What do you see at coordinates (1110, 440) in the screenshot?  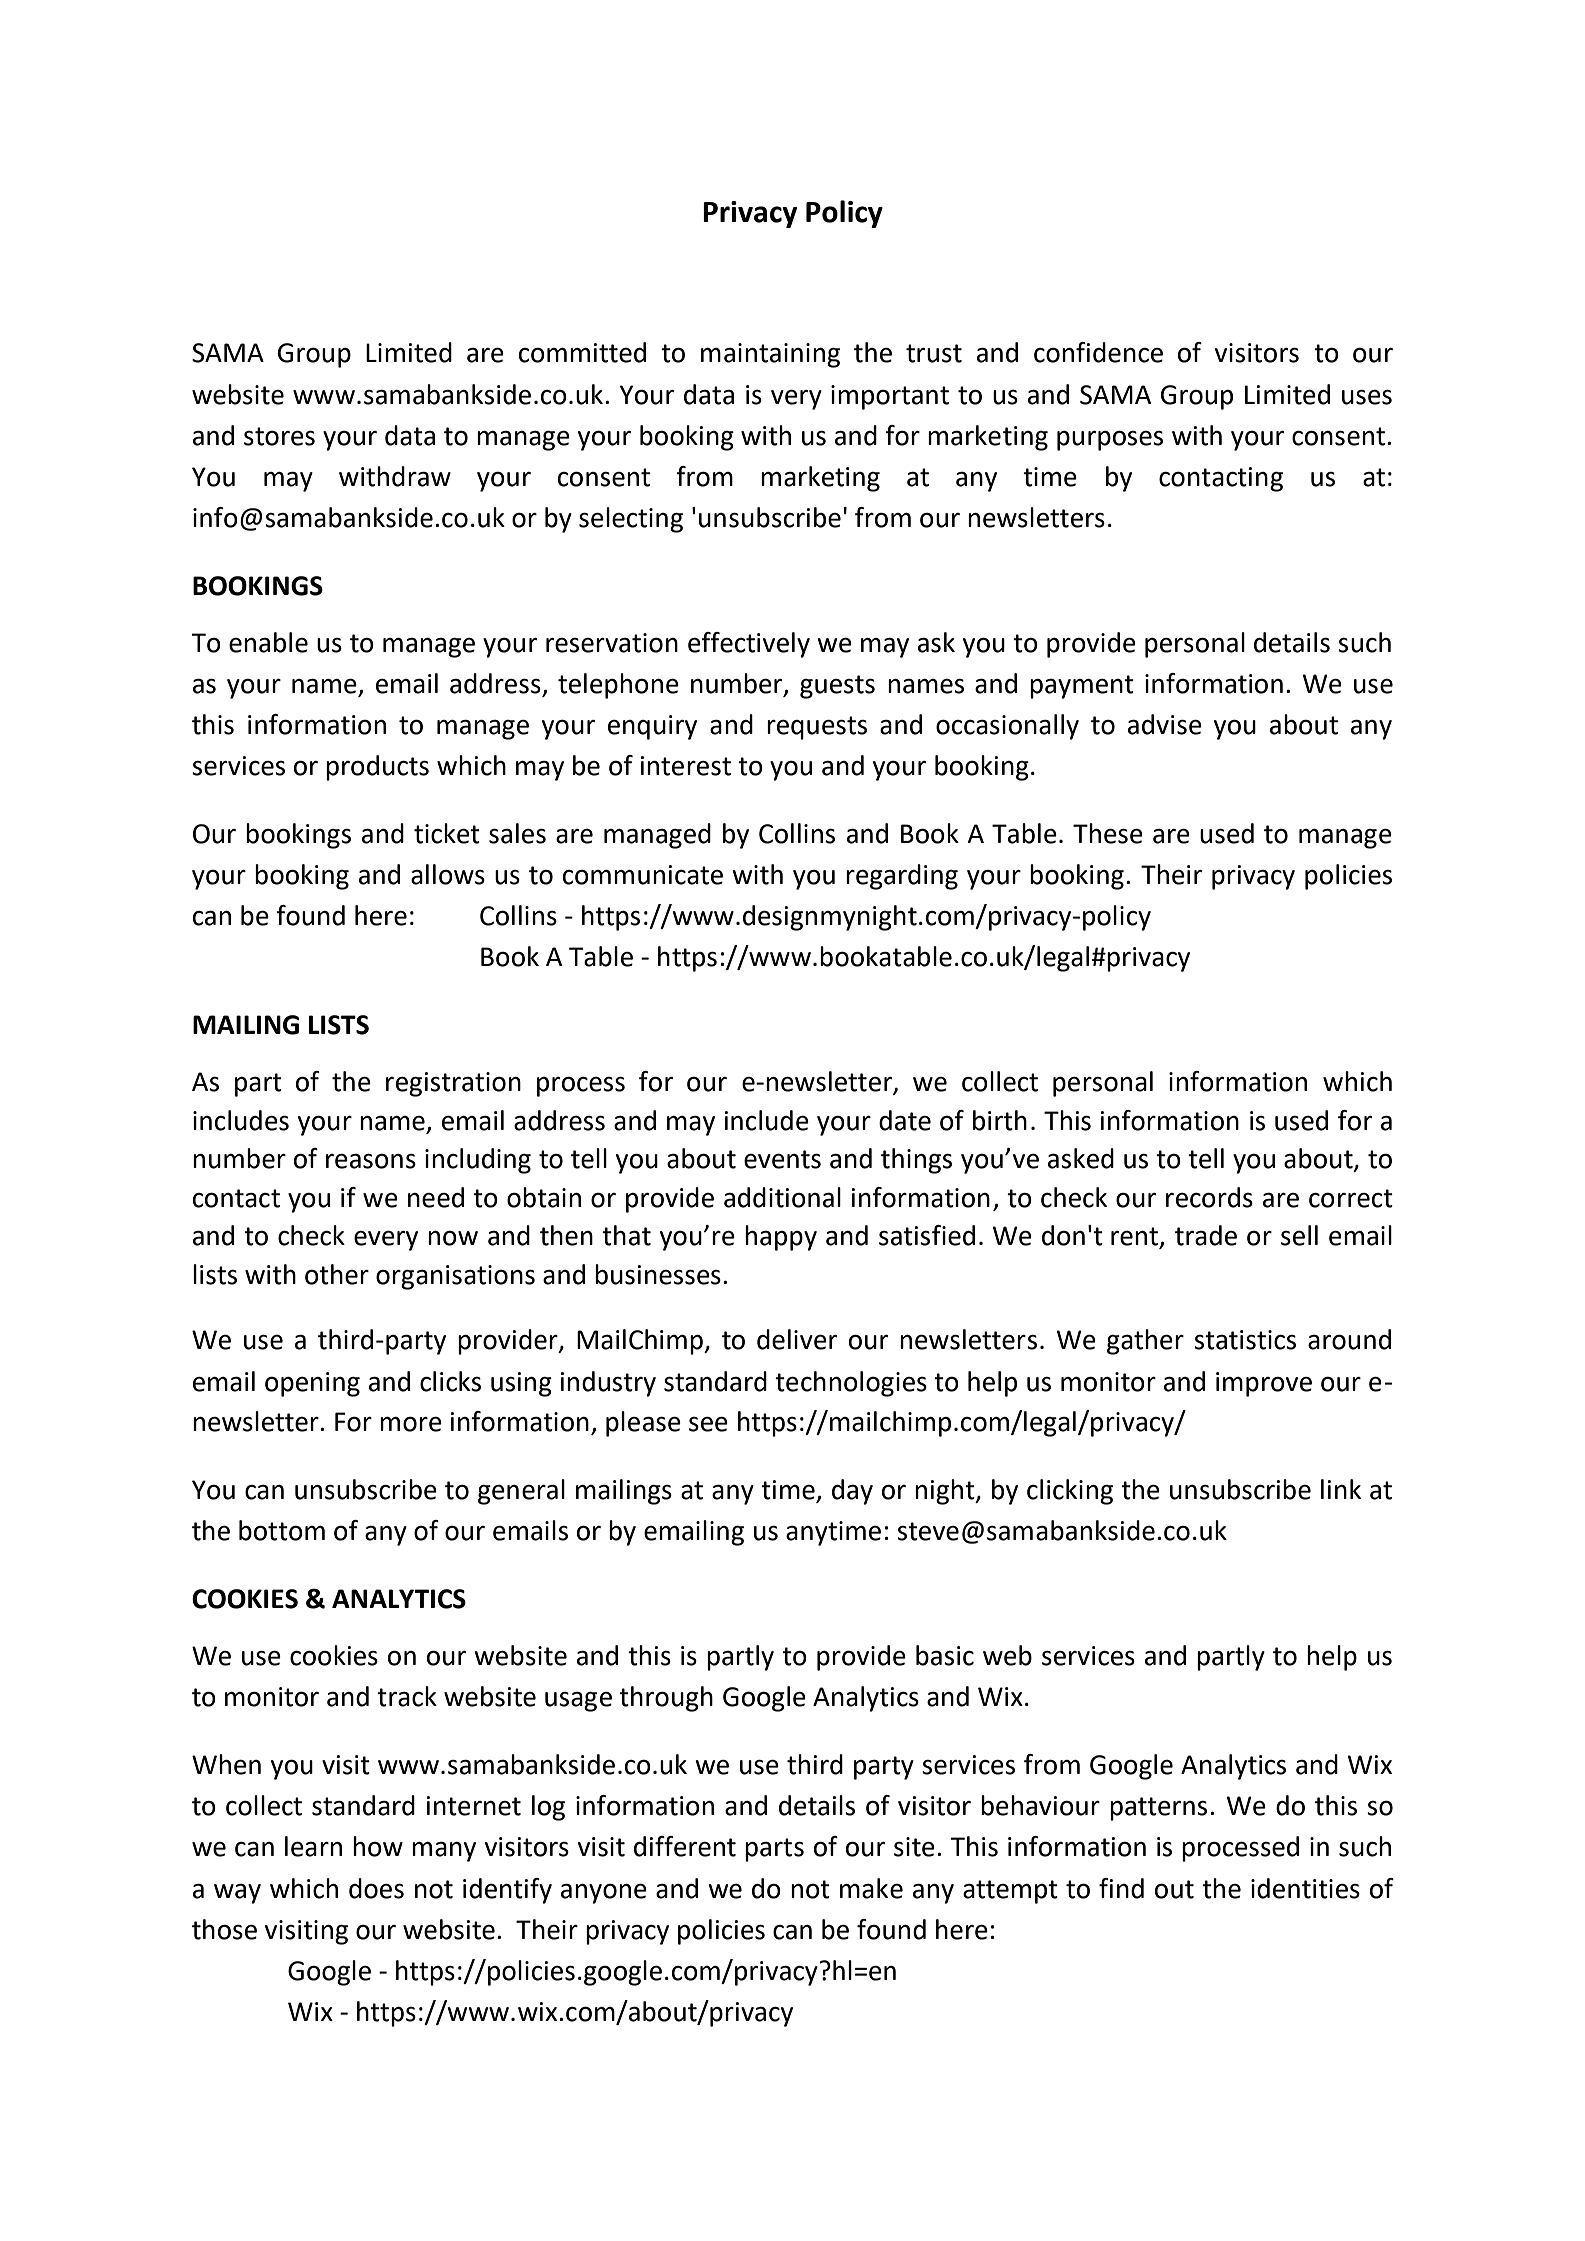 I see `purposes` at bounding box center [1110, 440].
